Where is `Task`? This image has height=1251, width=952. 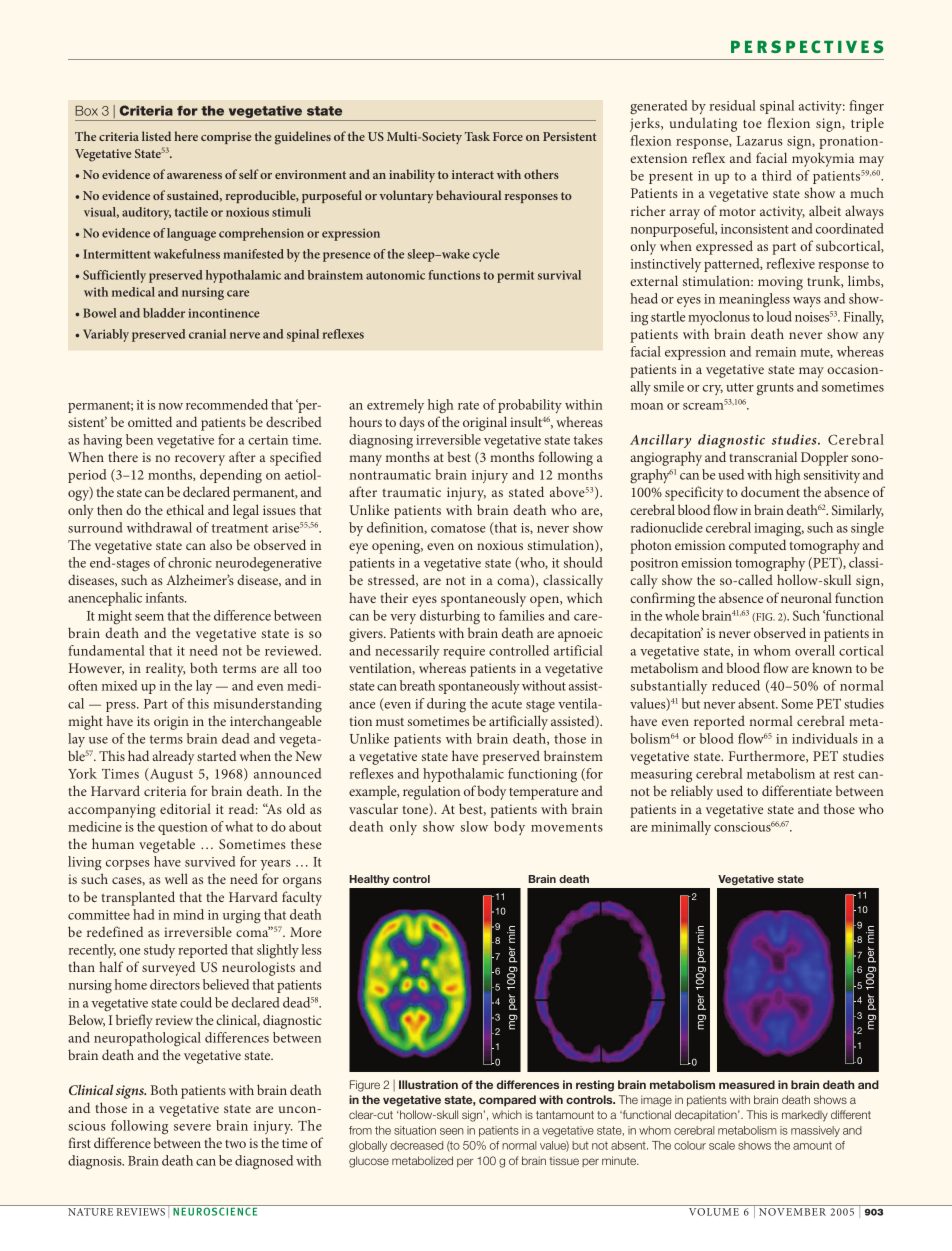
Task is located at coordinates (477, 136).
